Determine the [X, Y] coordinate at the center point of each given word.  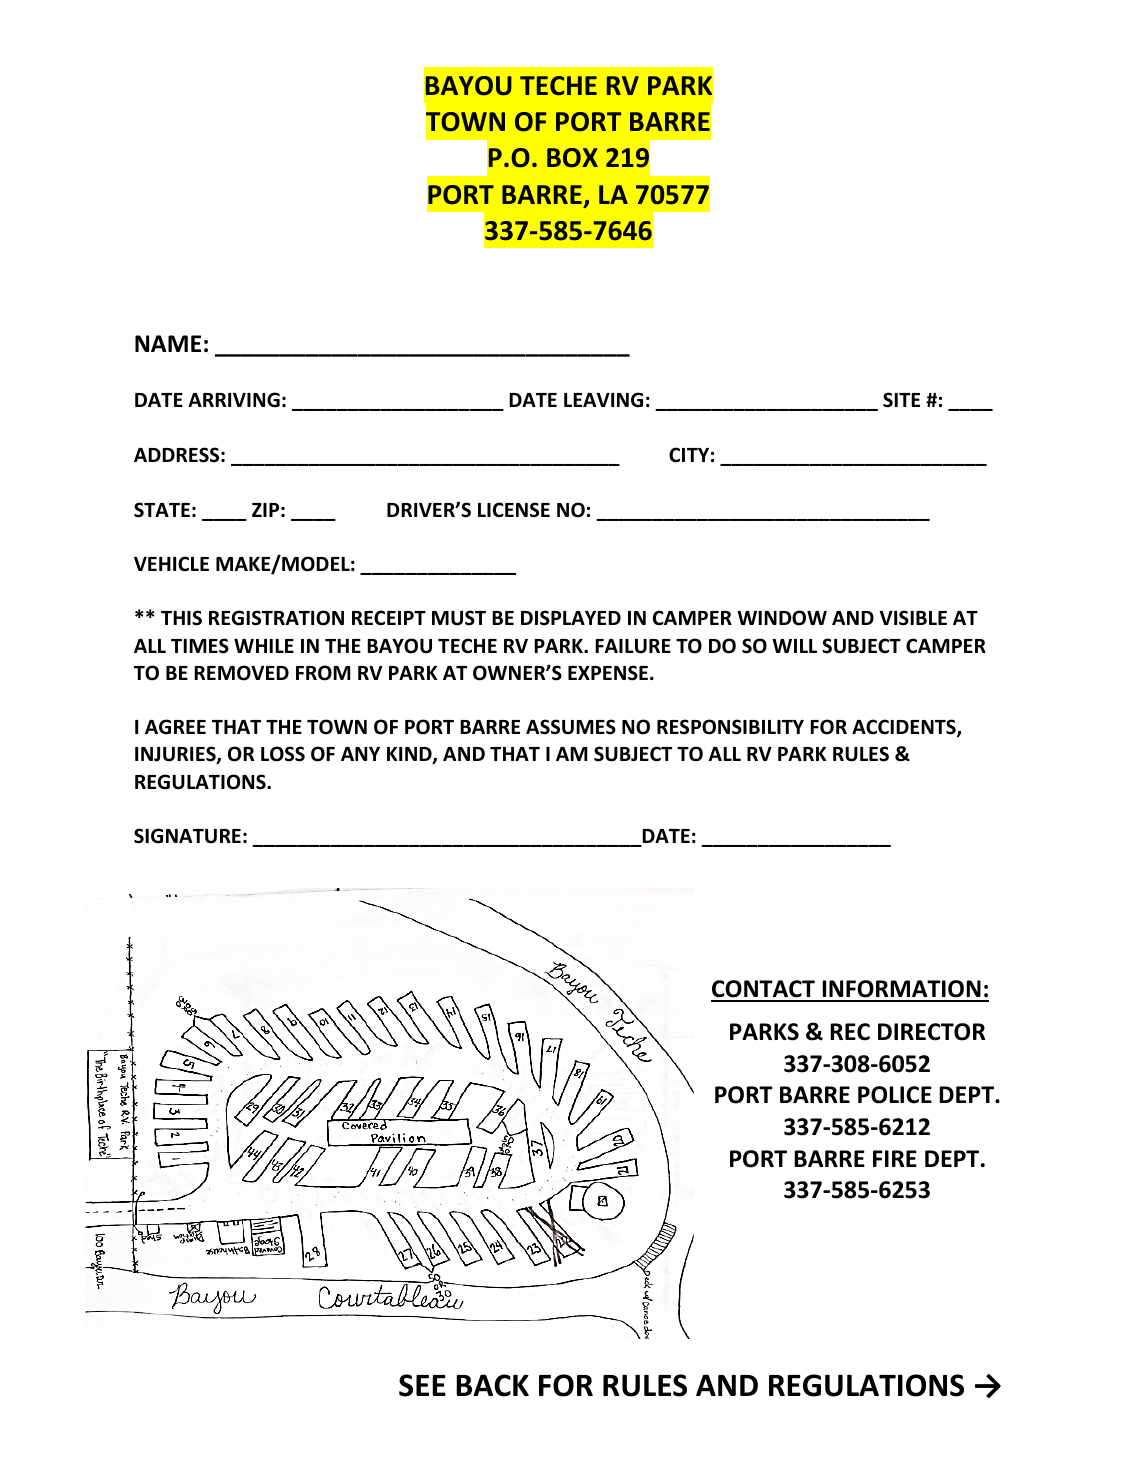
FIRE [895, 1158]
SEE [422, 1385]
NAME [168, 343]
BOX [572, 158]
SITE [901, 400]
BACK [492, 1385]
